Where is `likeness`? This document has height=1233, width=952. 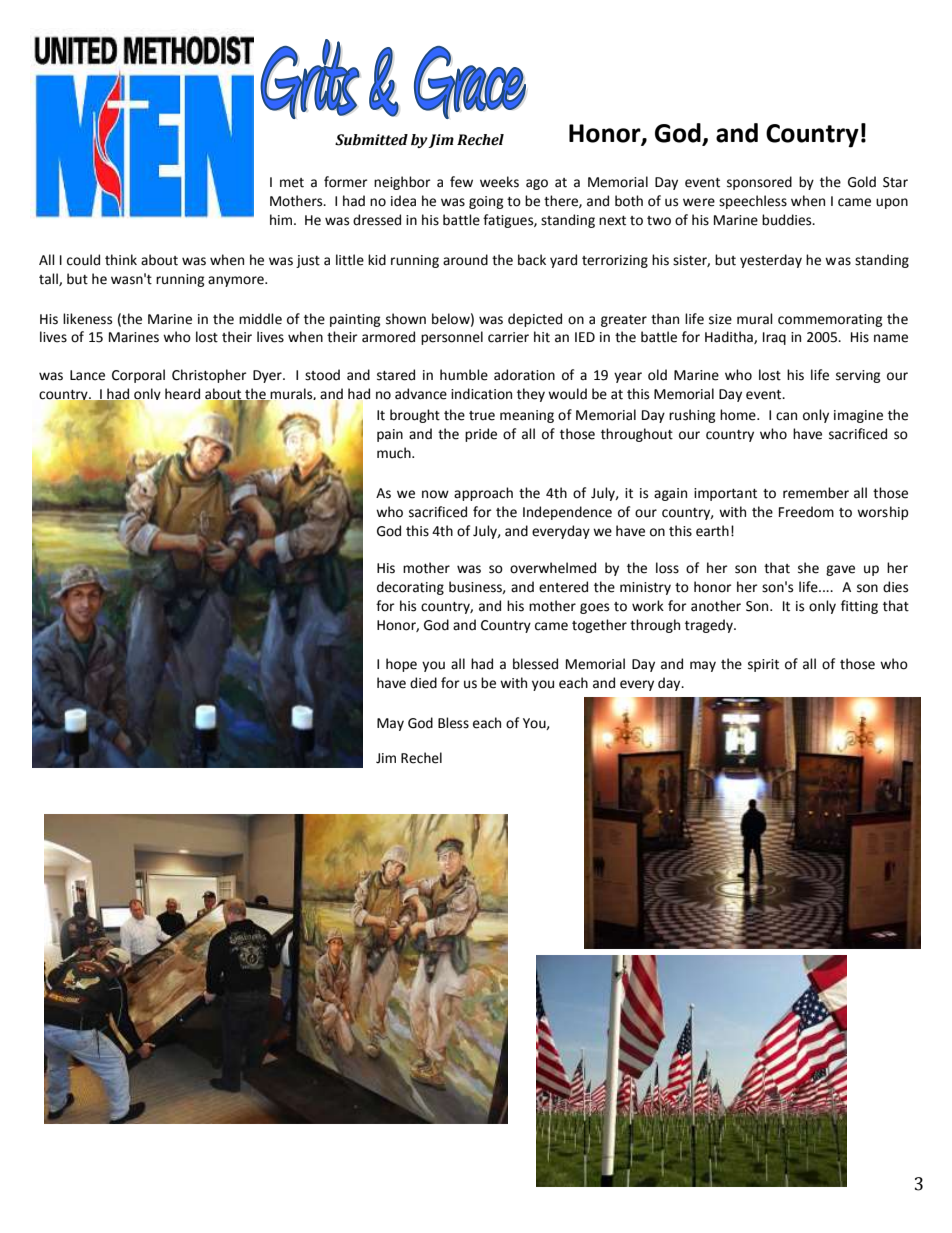 likeness is located at coordinates (87, 319).
